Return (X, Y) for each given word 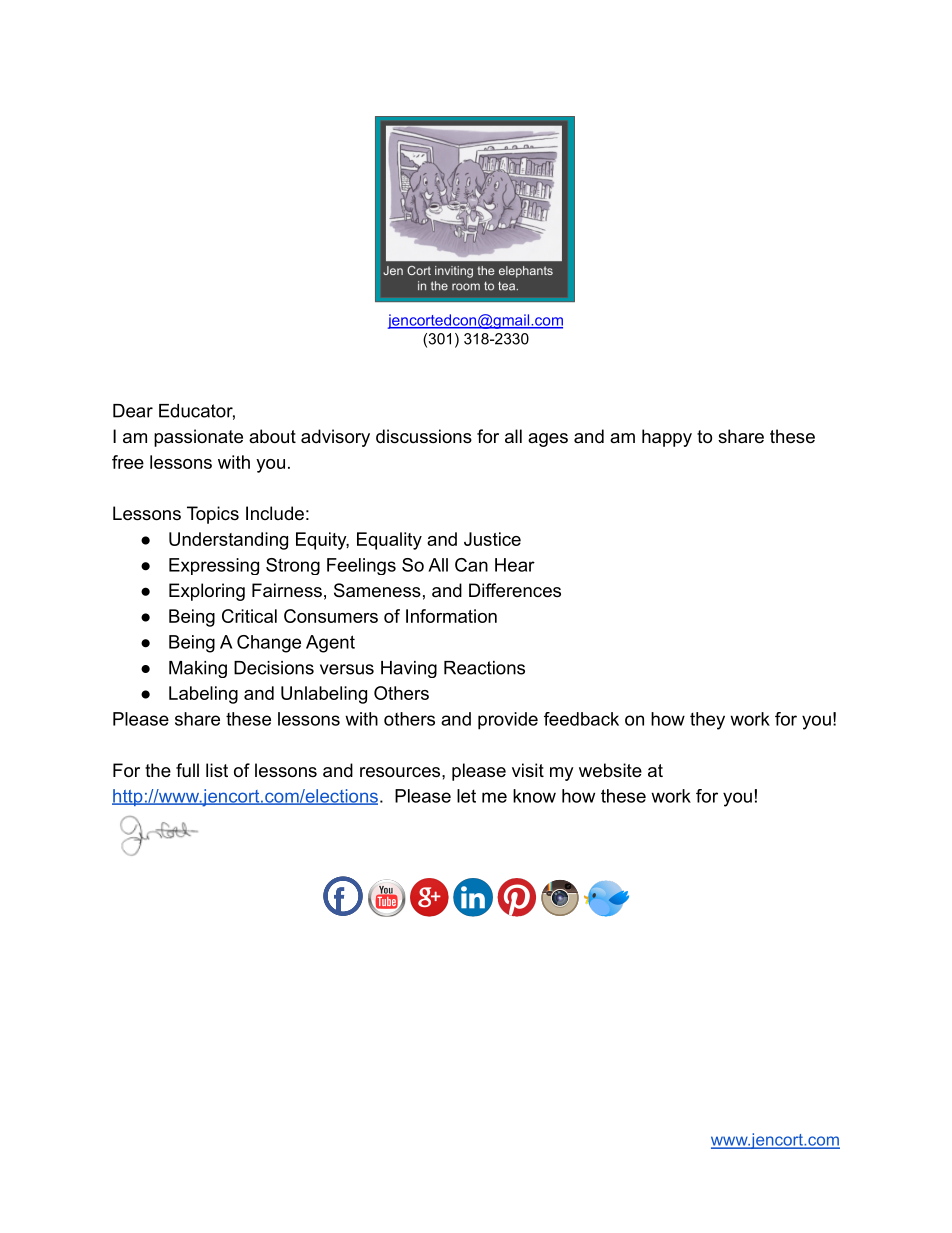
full (187, 770)
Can (471, 565)
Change (269, 644)
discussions (424, 436)
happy (667, 438)
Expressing (214, 566)
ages (548, 440)
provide (508, 721)
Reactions (484, 668)
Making (198, 669)
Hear (515, 565)
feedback (581, 719)
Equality (389, 541)
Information (451, 616)
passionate (198, 438)
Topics (213, 515)
